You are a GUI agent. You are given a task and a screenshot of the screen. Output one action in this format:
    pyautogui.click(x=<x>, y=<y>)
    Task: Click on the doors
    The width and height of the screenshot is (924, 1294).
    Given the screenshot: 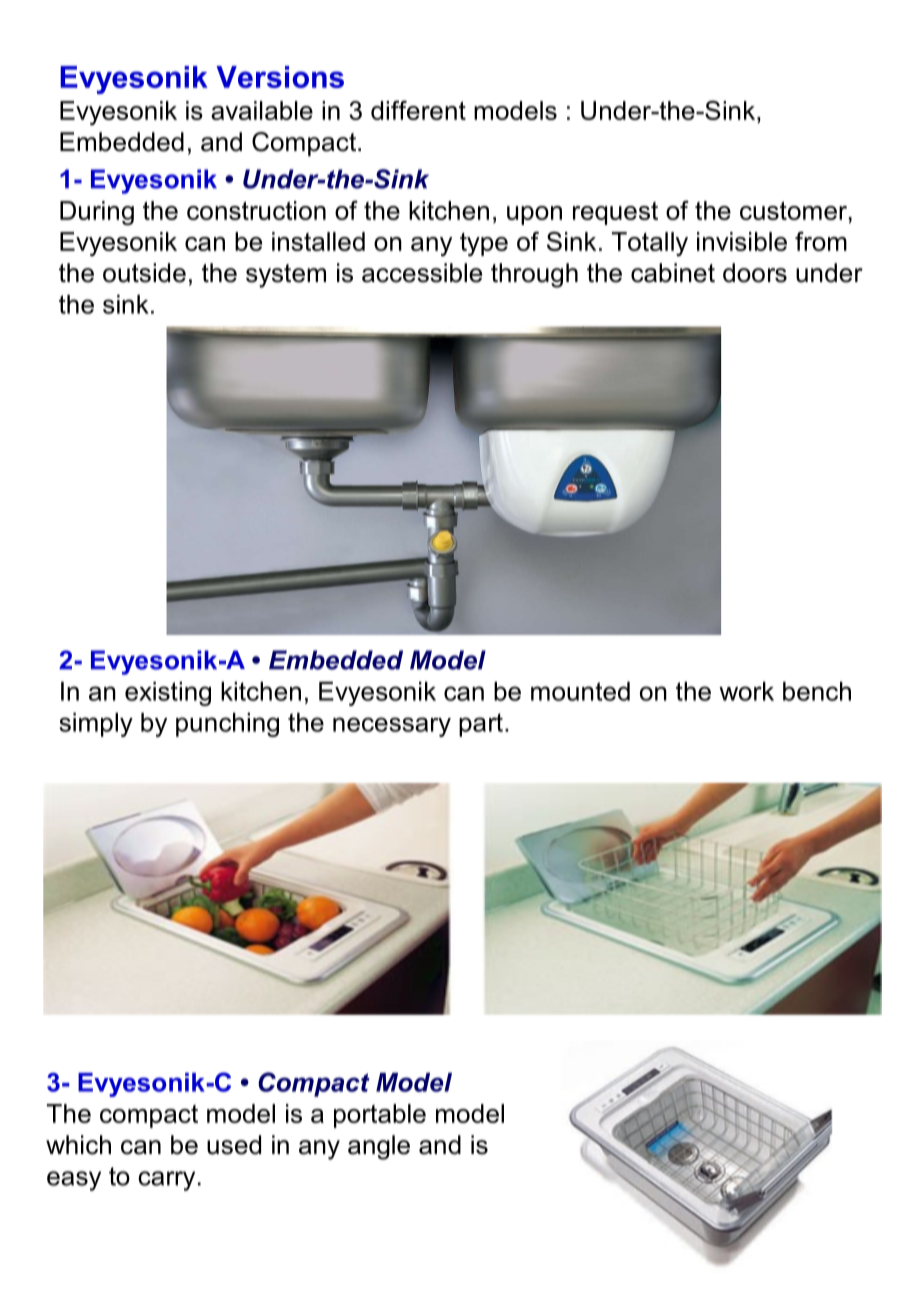 What is the action you would take?
    pyautogui.click(x=755, y=273)
